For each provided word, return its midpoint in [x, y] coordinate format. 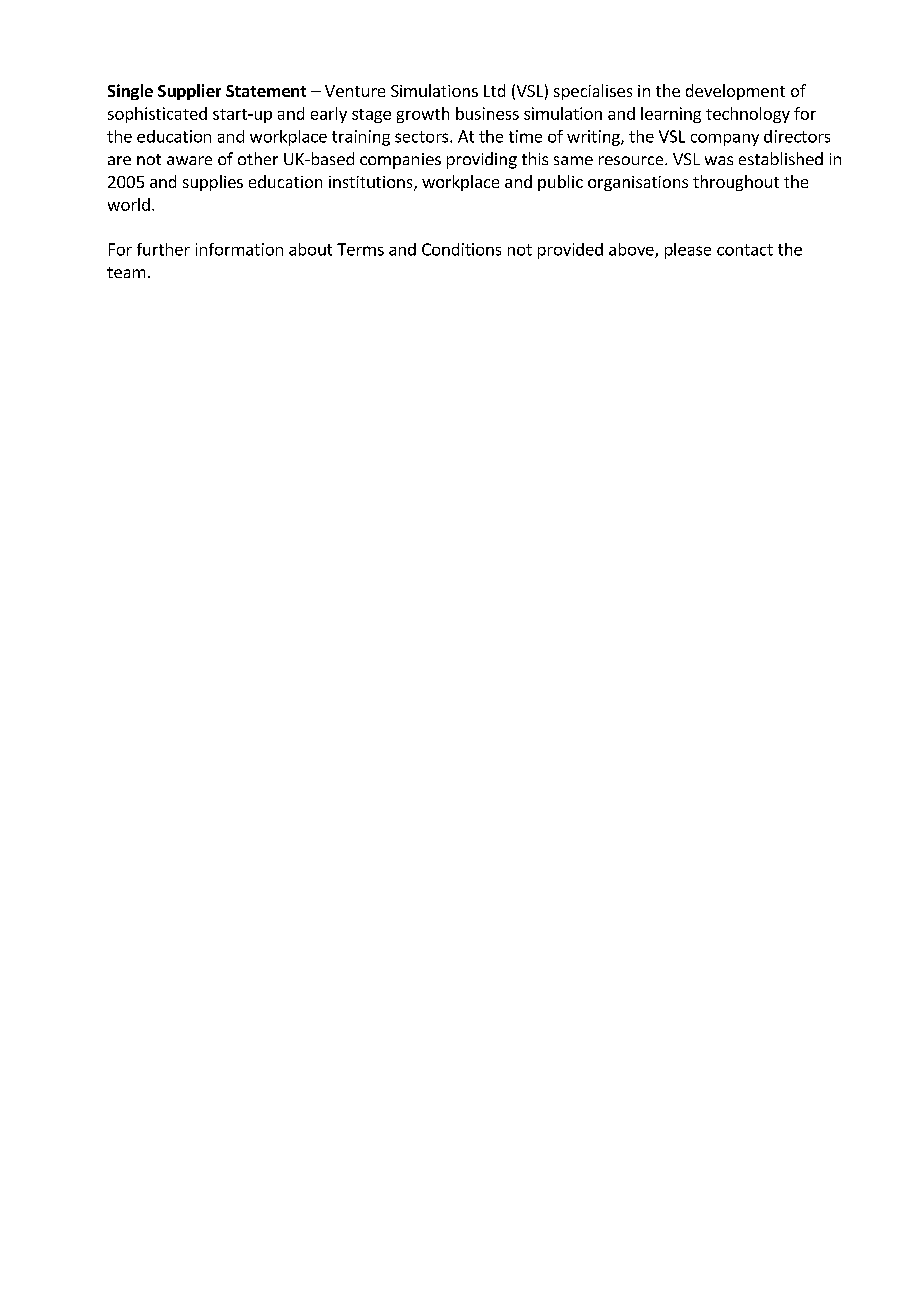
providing [482, 160]
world [129, 204]
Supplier [189, 92]
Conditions [461, 249]
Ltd [494, 90]
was [719, 160]
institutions [372, 183]
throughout [736, 183]
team [126, 272]
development [735, 92]
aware [189, 160]
